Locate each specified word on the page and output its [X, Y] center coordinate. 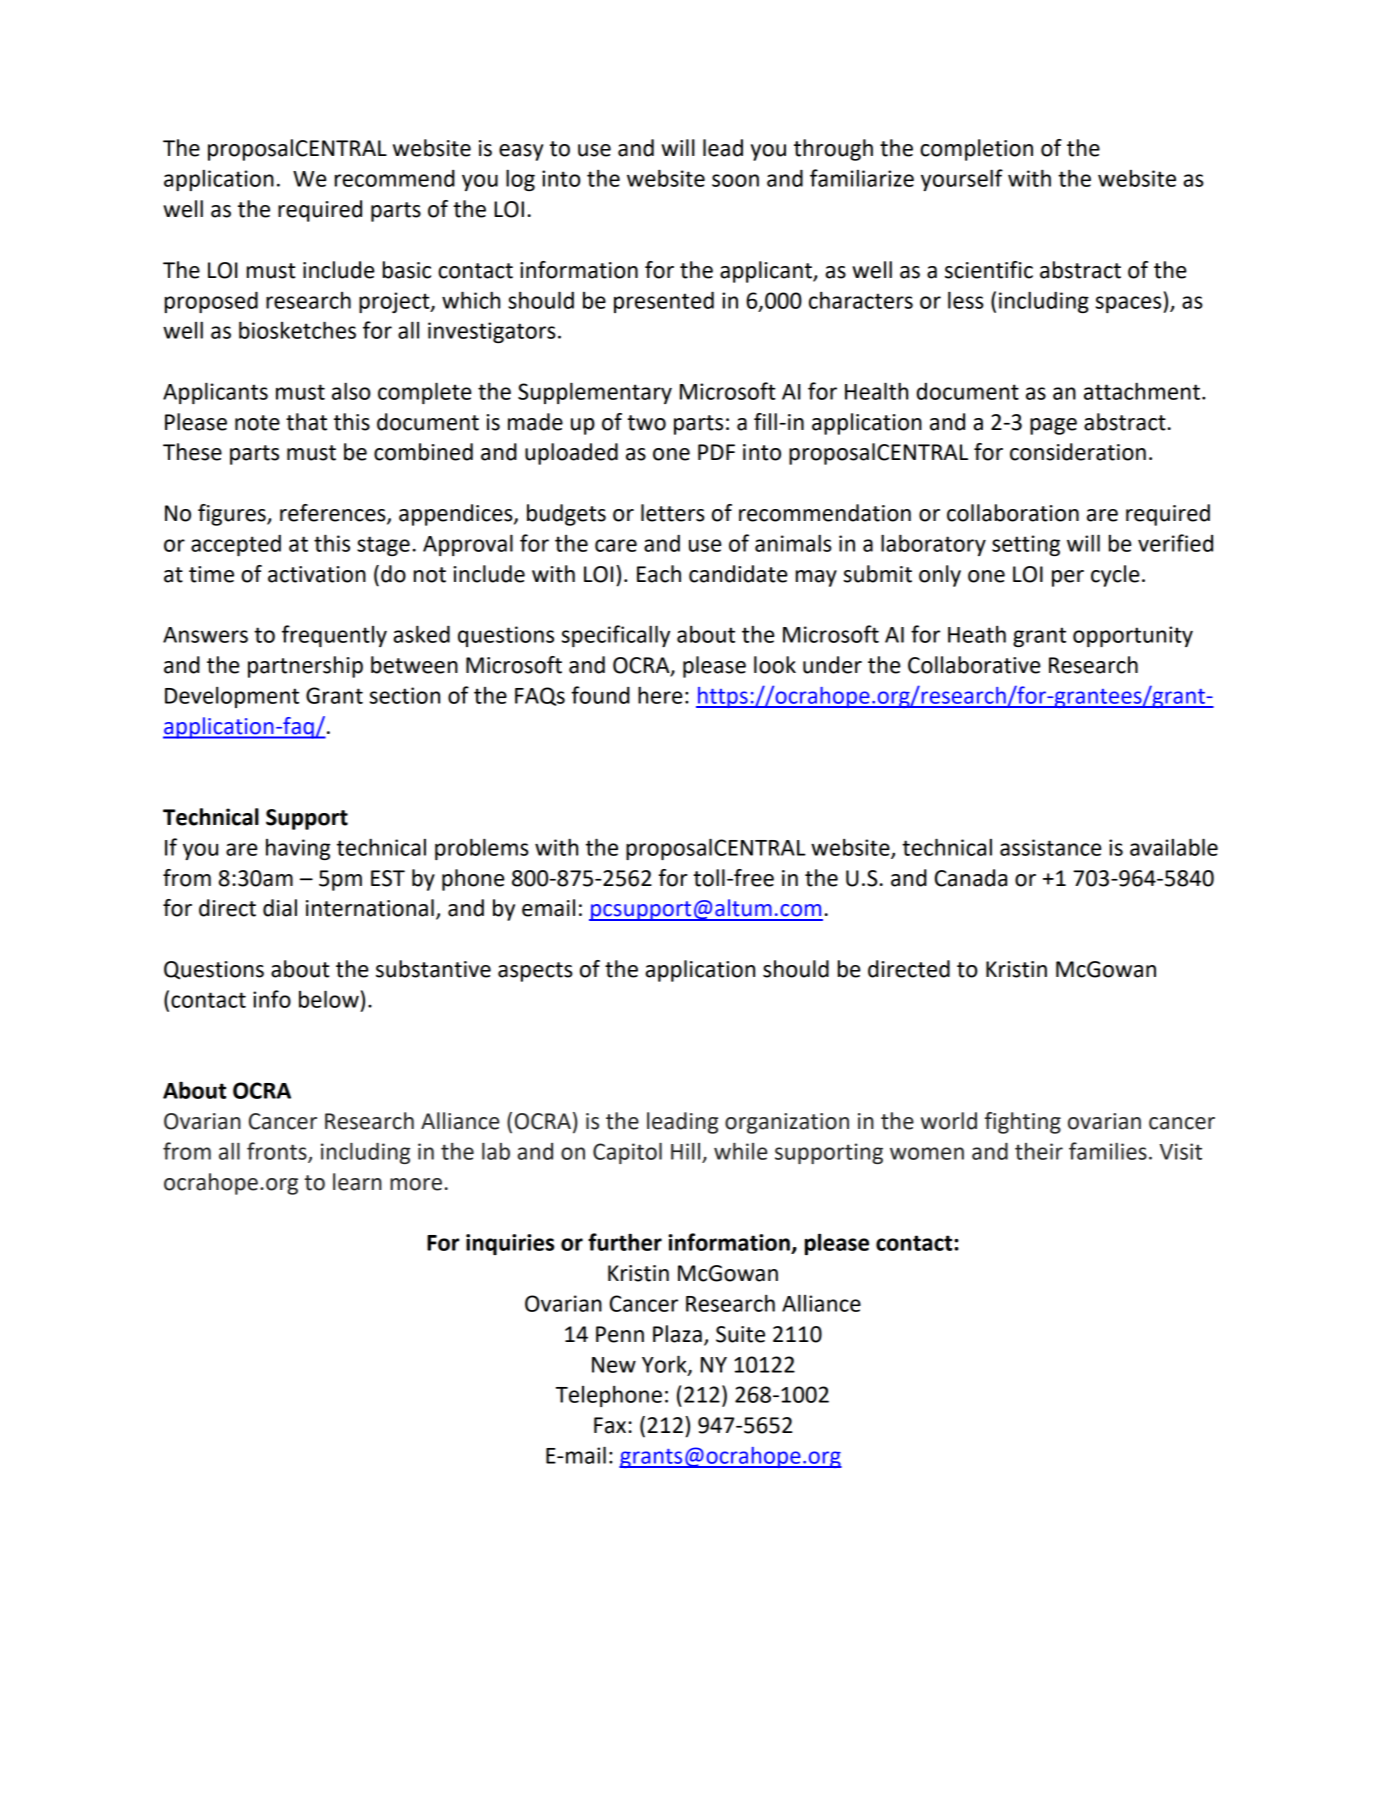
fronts [278, 1152]
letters [673, 513]
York [665, 1365]
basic [407, 270]
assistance [1050, 847]
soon [735, 180]
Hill [685, 1151]
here [660, 695]
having [298, 849]
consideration [1078, 452]
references [334, 514]
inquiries [510, 1244]
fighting [1023, 1123]
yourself [962, 180]
